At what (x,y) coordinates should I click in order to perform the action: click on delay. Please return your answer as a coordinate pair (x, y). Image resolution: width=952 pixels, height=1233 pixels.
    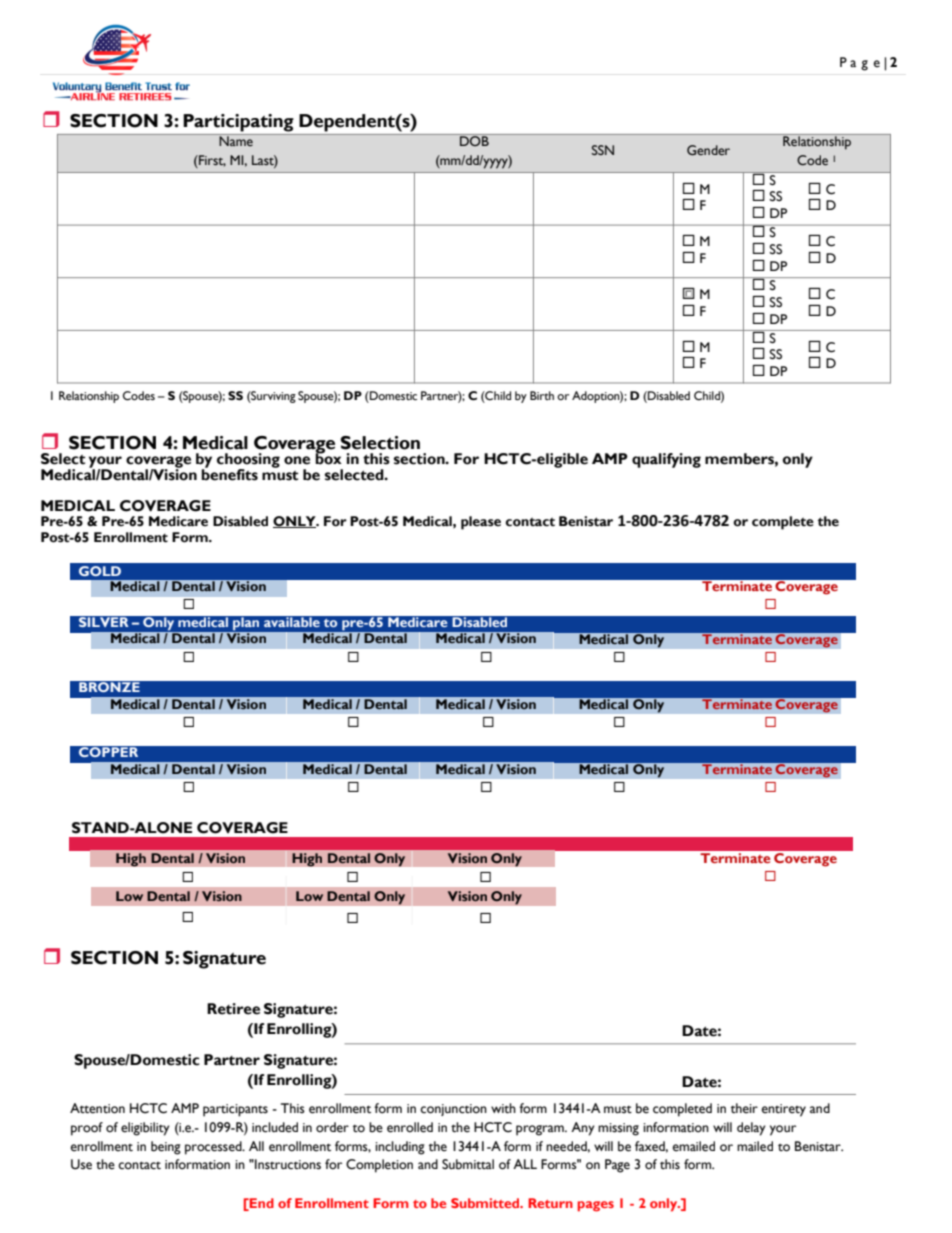
    Looking at the image, I should click on (751, 1129).
